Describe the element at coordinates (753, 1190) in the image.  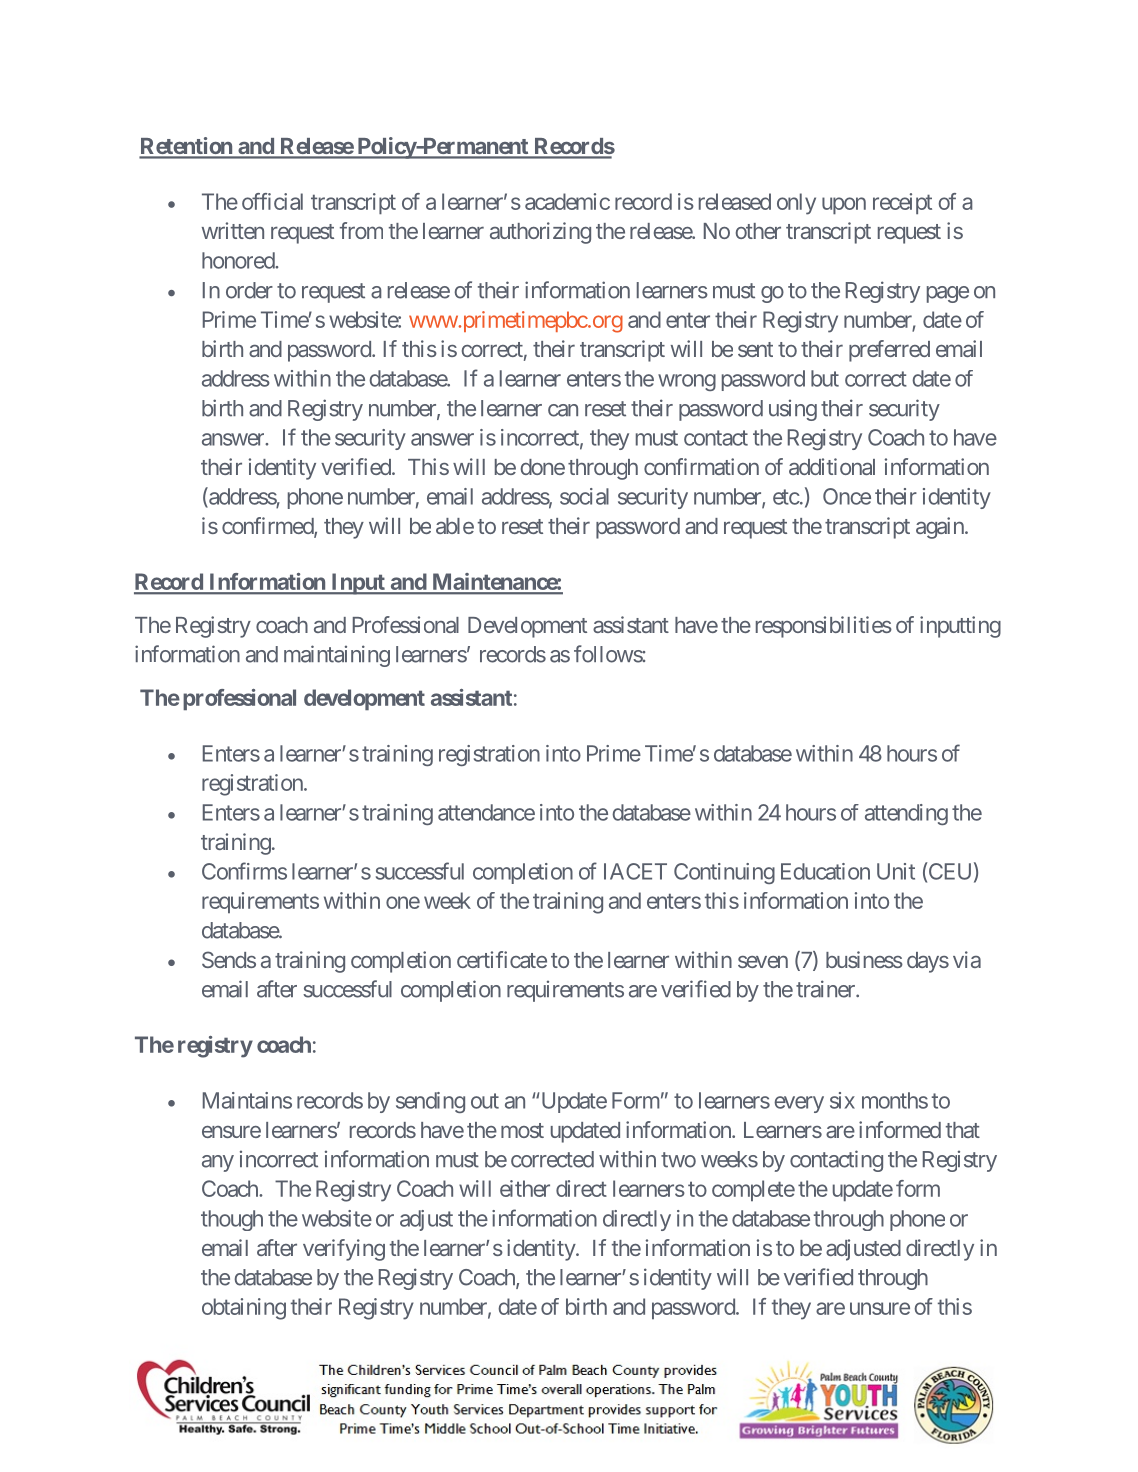
I see `complete` at that location.
